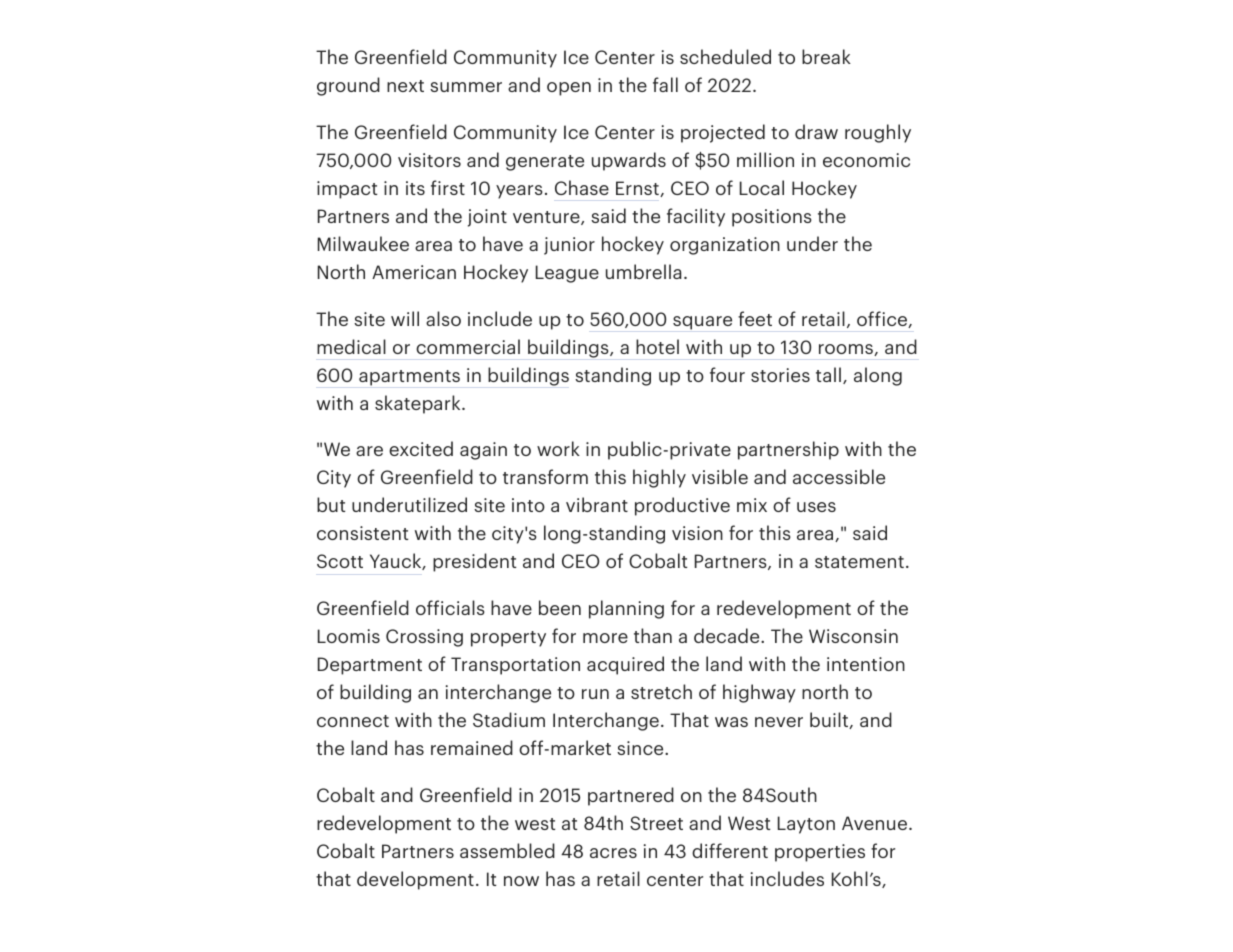 The image size is (1233, 952). What do you see at coordinates (826, 56) in the image?
I see `break` at bounding box center [826, 56].
